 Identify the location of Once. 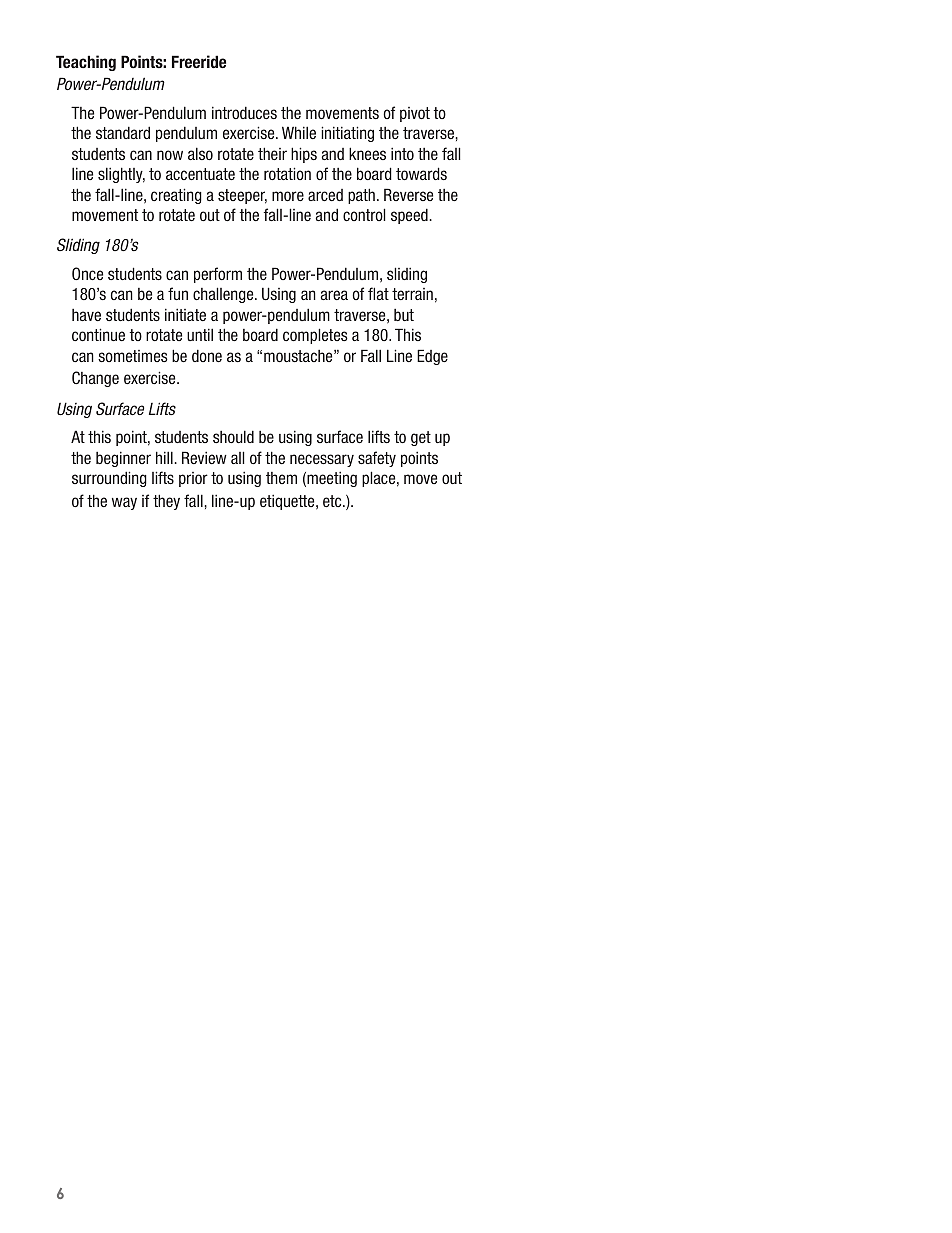
(87, 273).
